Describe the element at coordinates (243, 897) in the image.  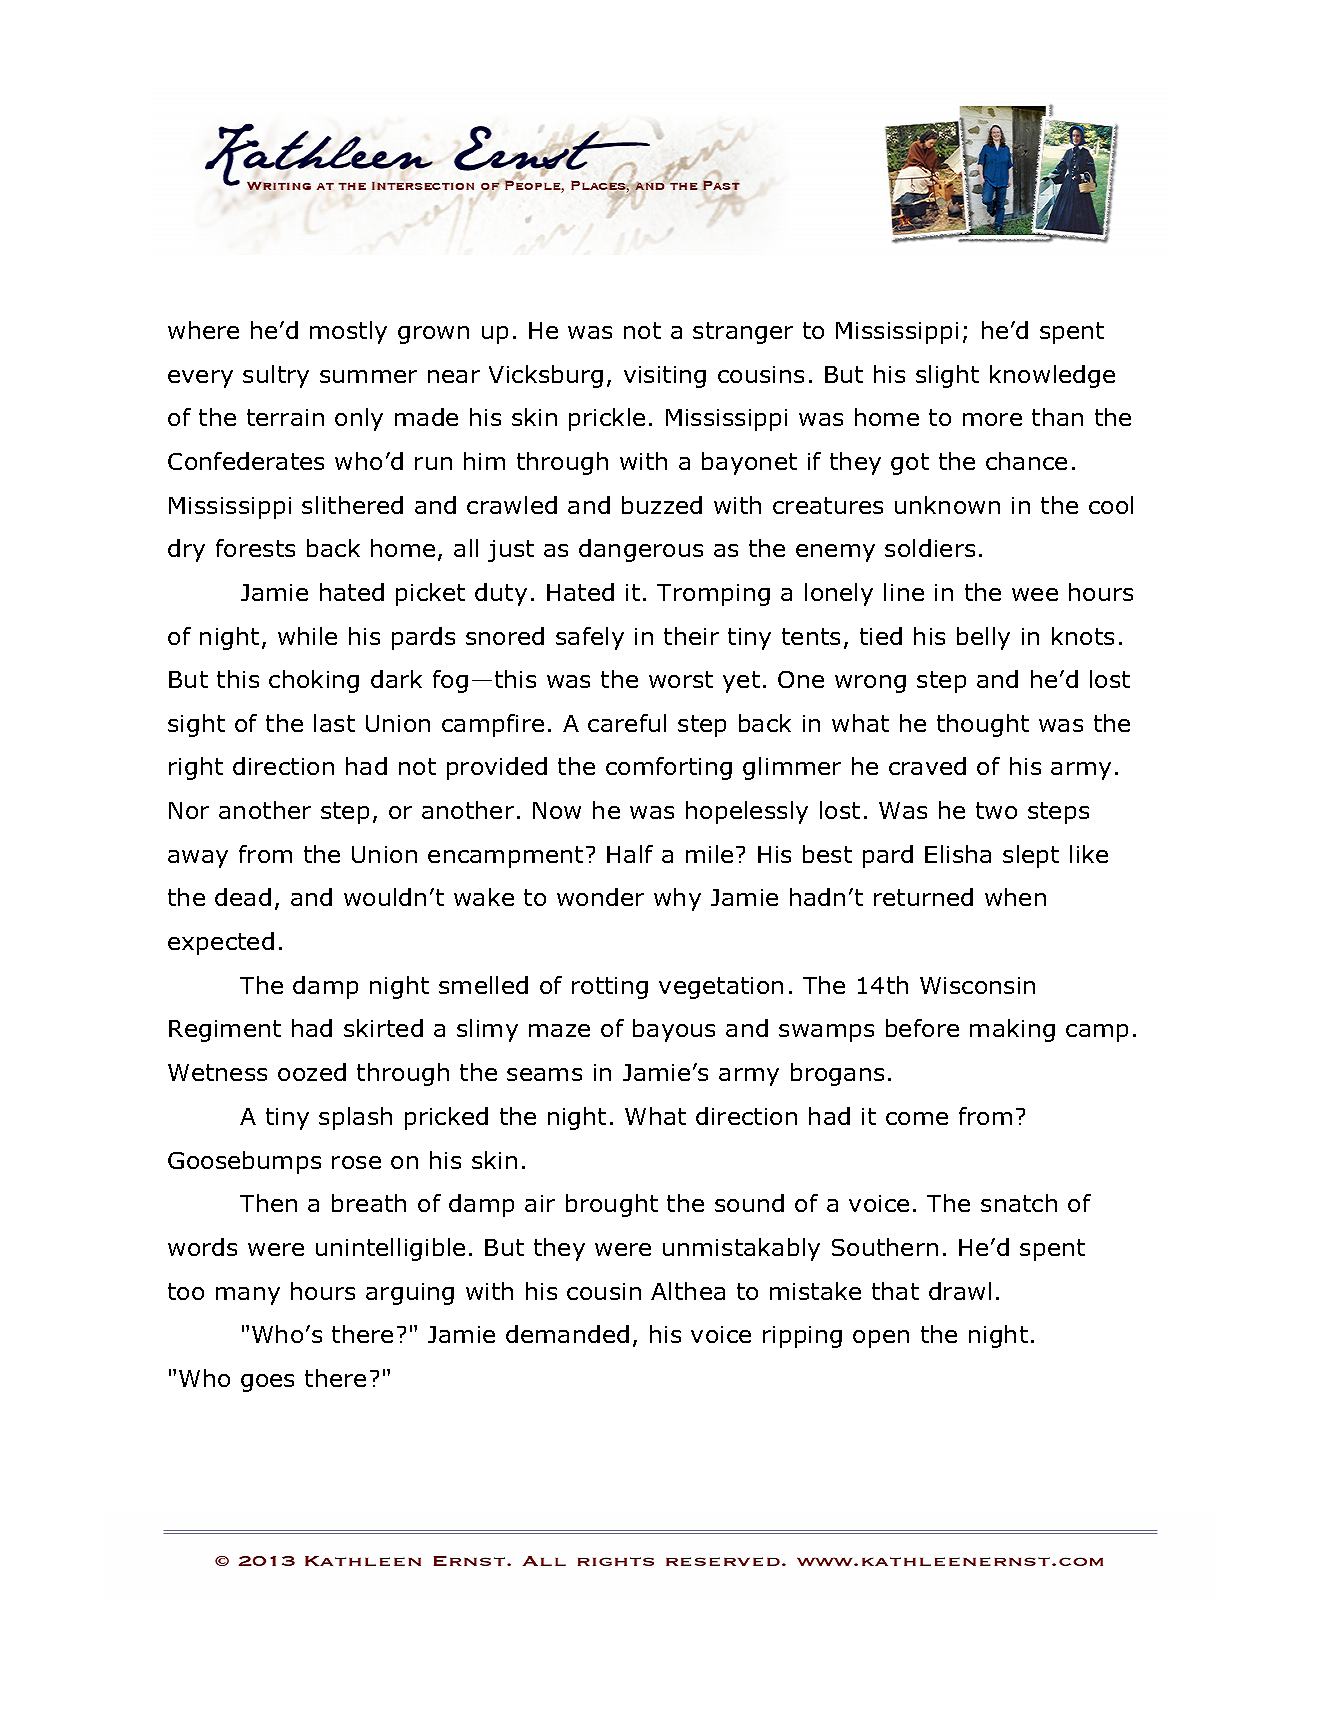
I see `dead` at that location.
